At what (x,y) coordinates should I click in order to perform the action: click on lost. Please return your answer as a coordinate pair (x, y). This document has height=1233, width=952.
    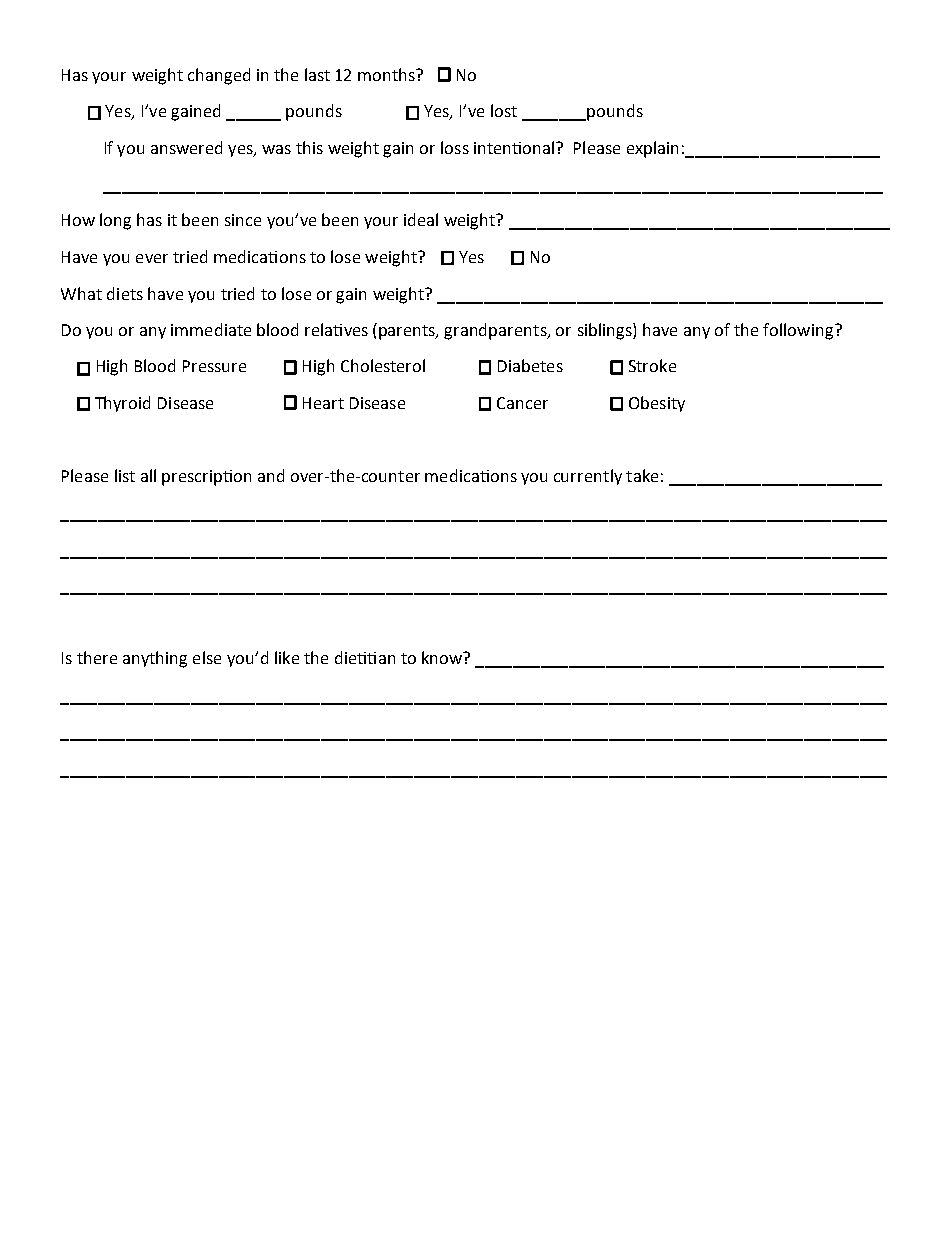
    Looking at the image, I should click on (504, 110).
